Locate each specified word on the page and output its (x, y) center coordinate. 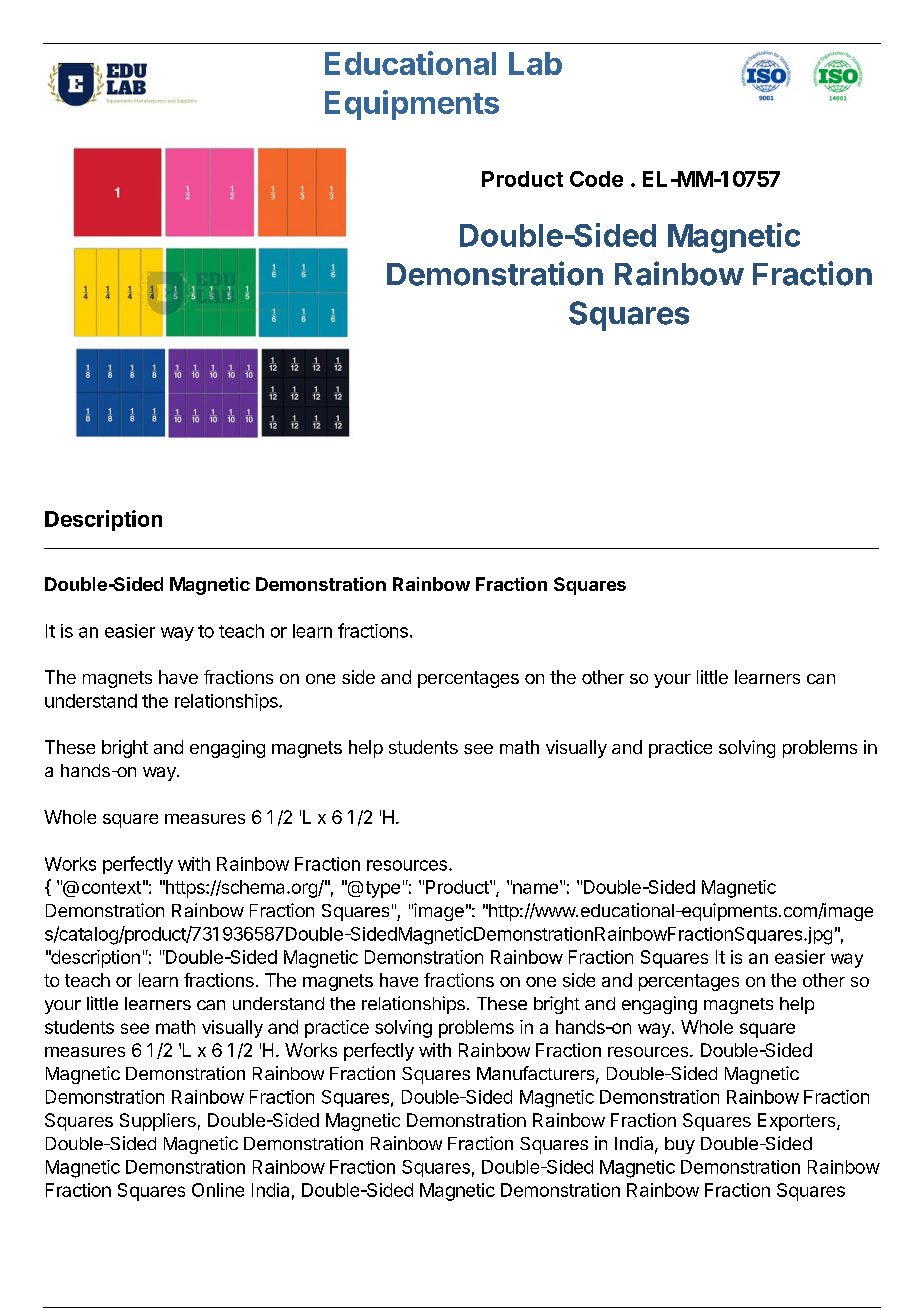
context (111, 887)
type (383, 889)
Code (596, 179)
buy (680, 1145)
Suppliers (158, 1122)
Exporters (798, 1122)
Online (218, 1190)
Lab (535, 63)
